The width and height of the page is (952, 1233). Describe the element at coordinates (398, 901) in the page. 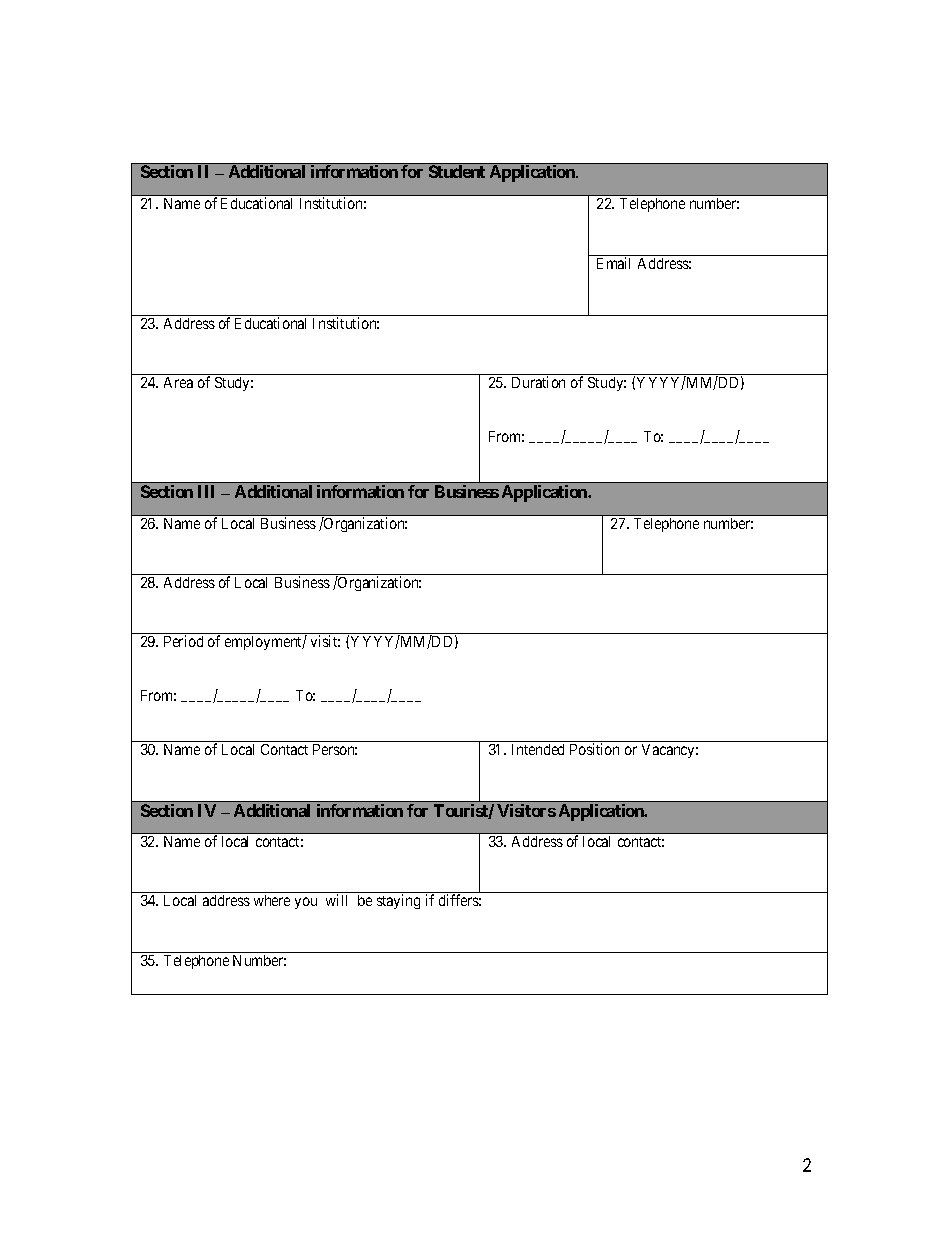

I see `staying` at that location.
